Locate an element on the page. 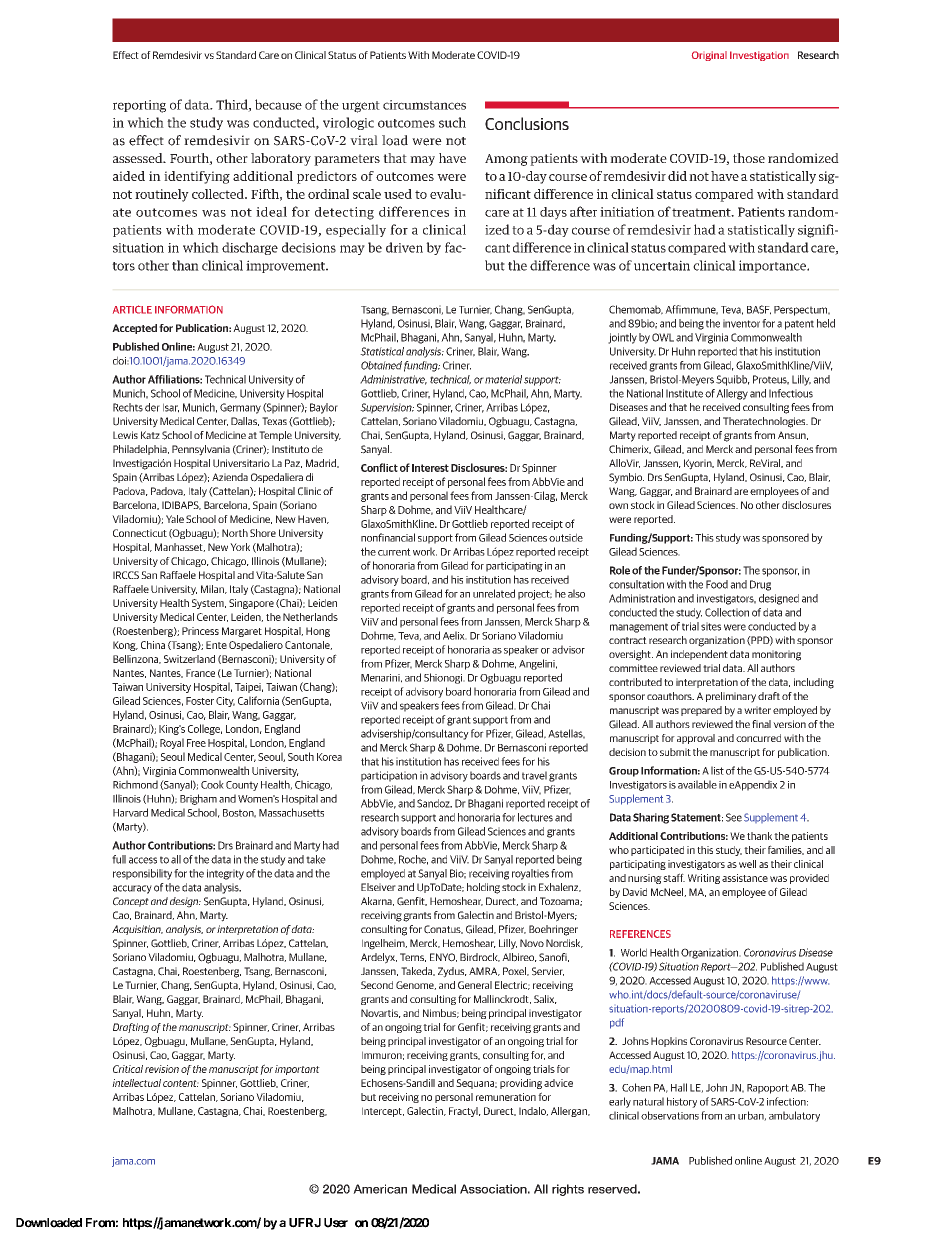 The height and width of the image is (1233, 952). User is located at coordinates (336, 1223).
